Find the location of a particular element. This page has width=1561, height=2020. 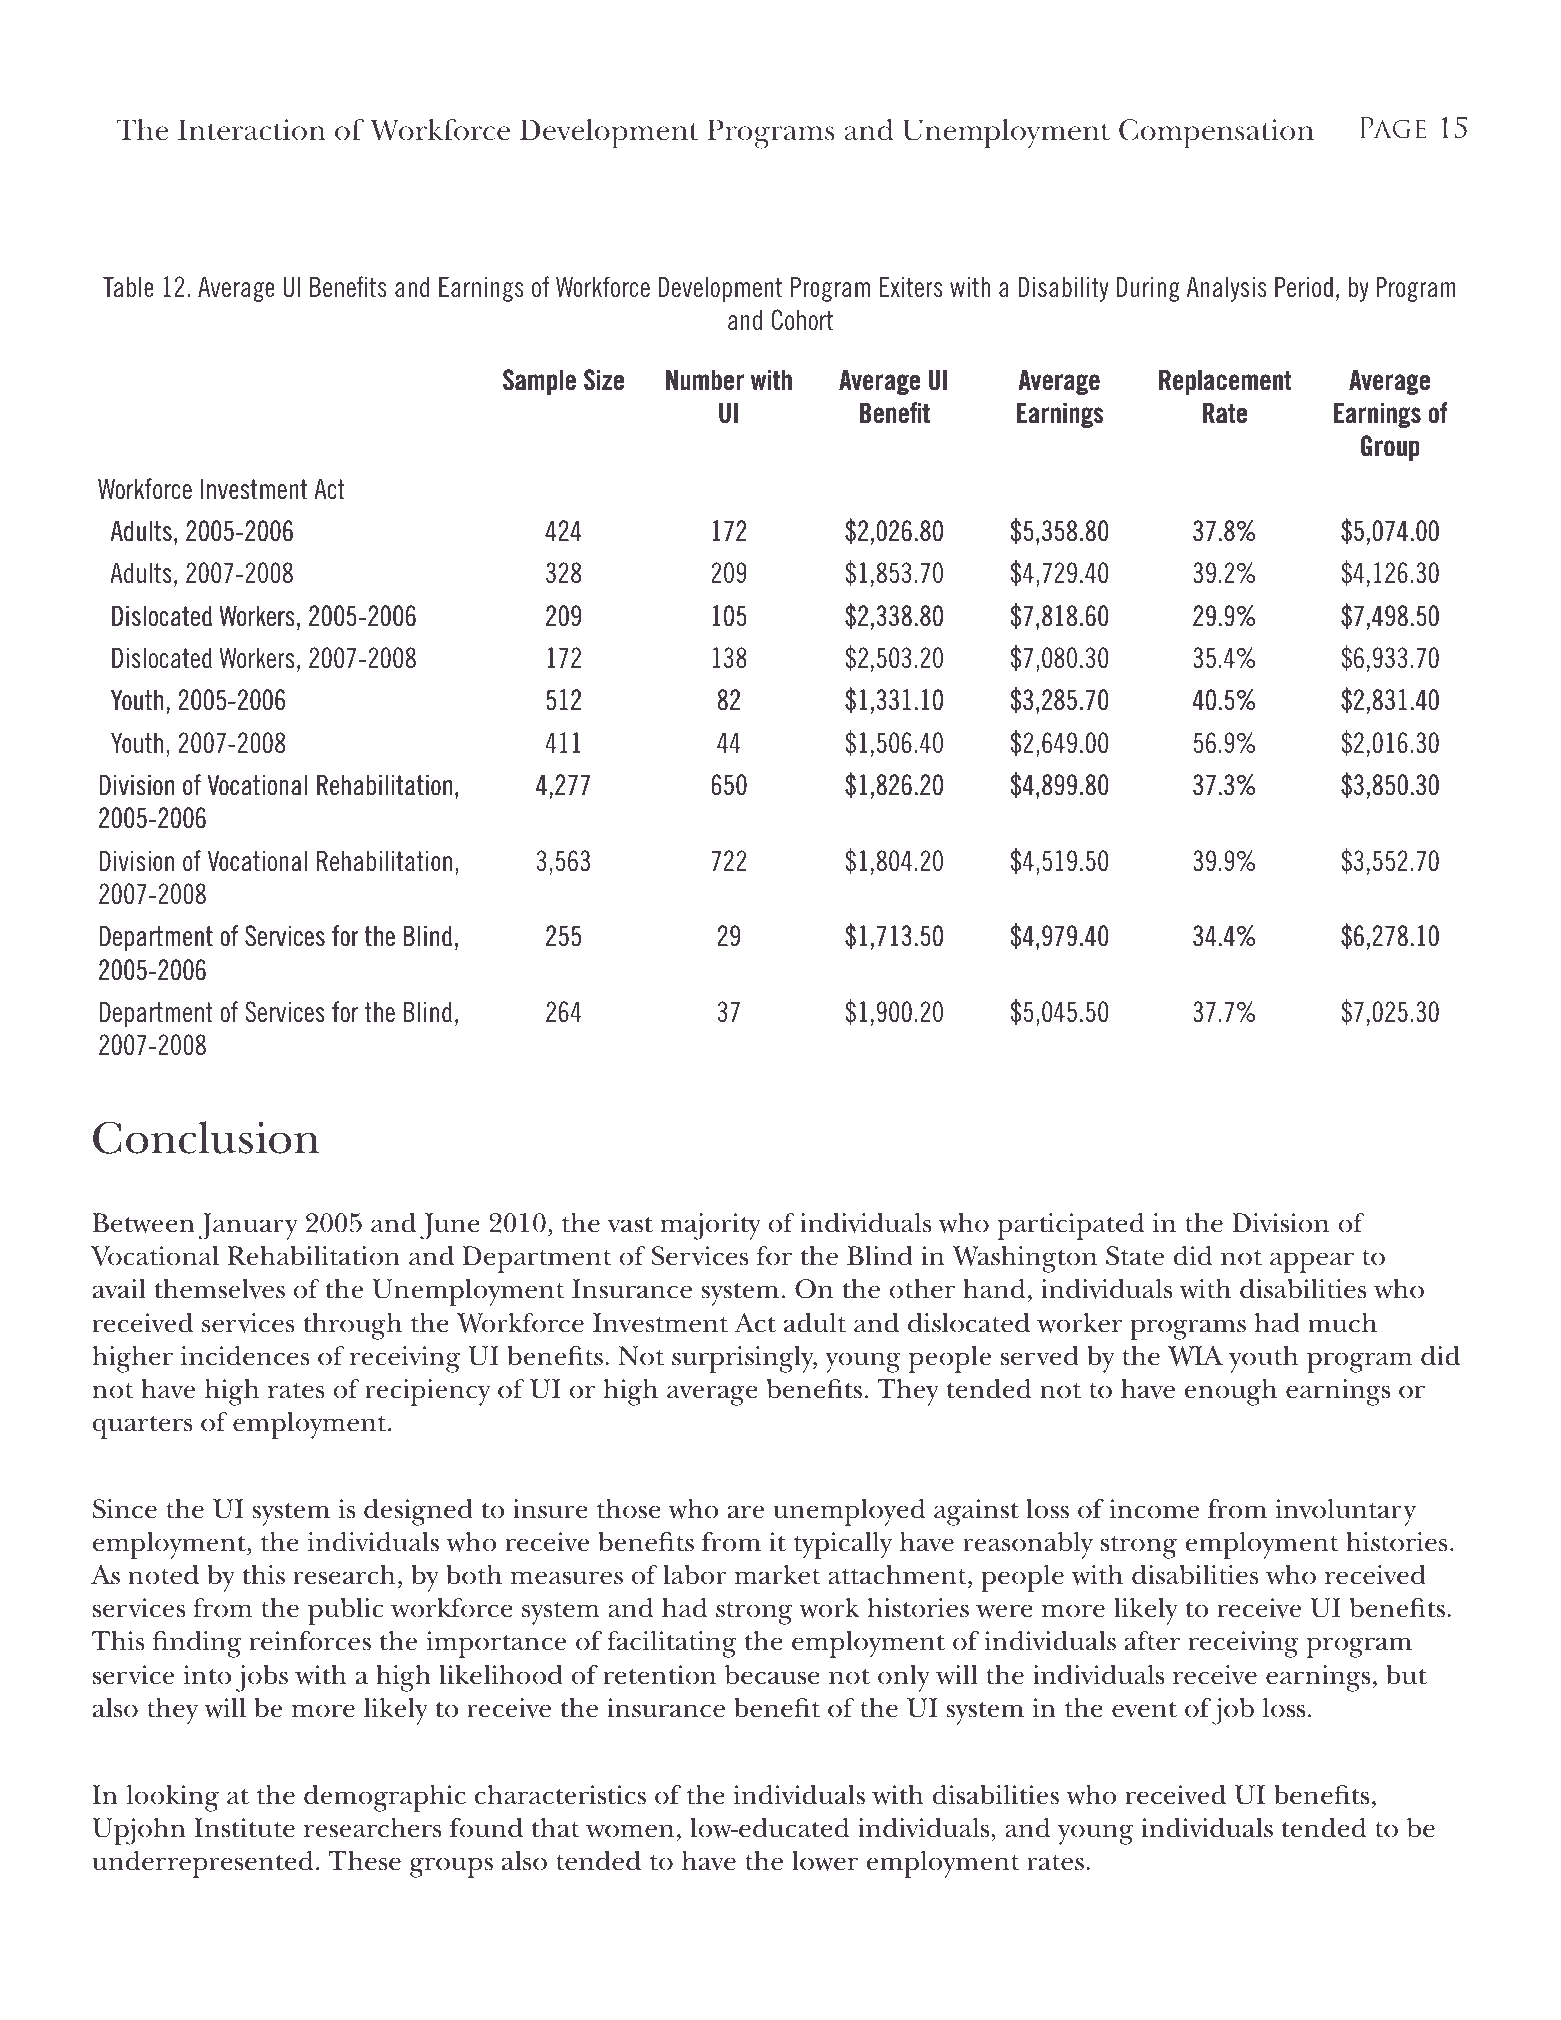

Compensation is located at coordinates (1216, 134).
